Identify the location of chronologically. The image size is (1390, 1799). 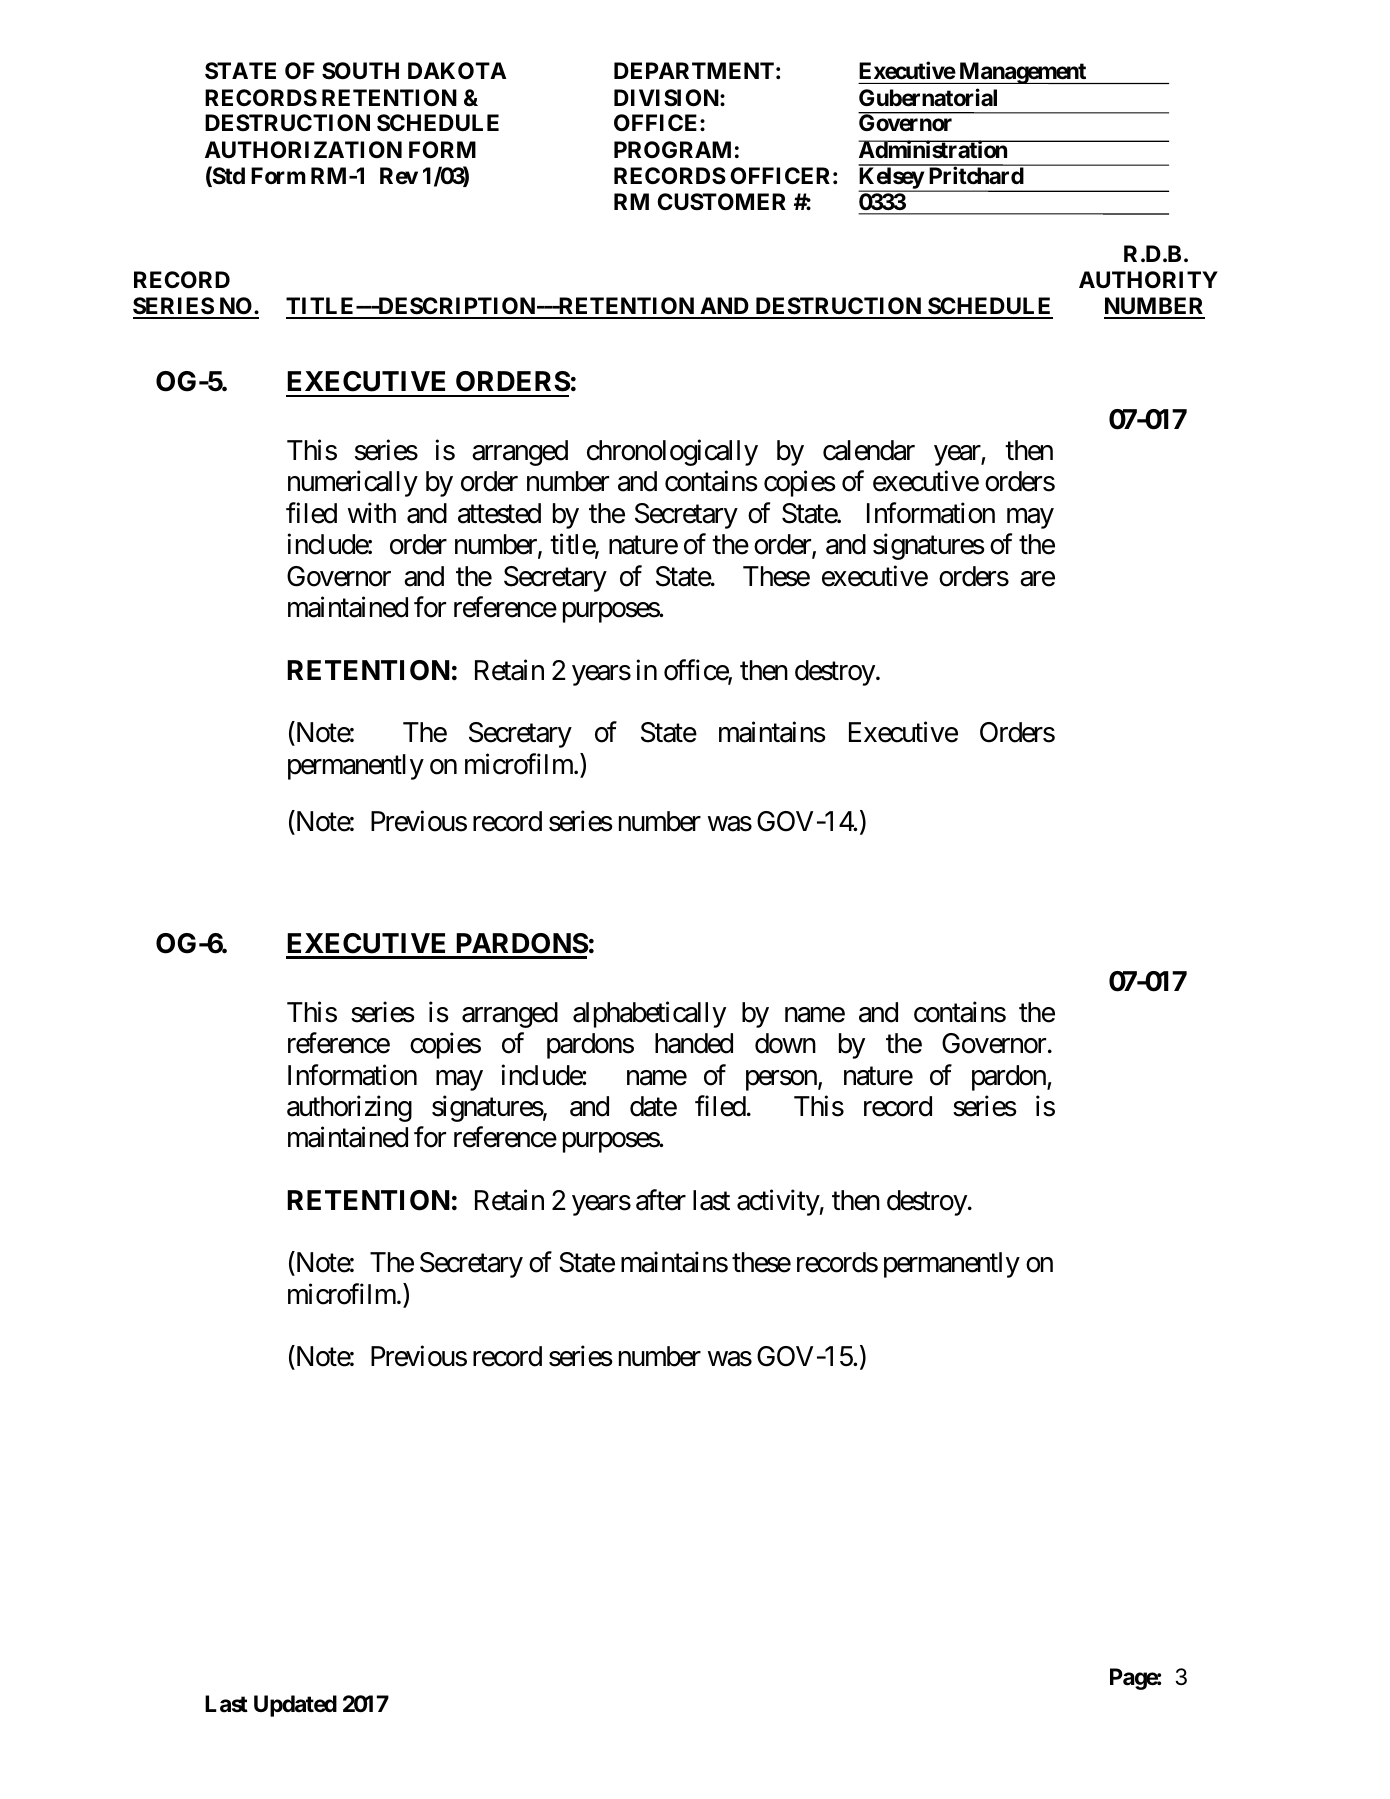
(672, 453).
